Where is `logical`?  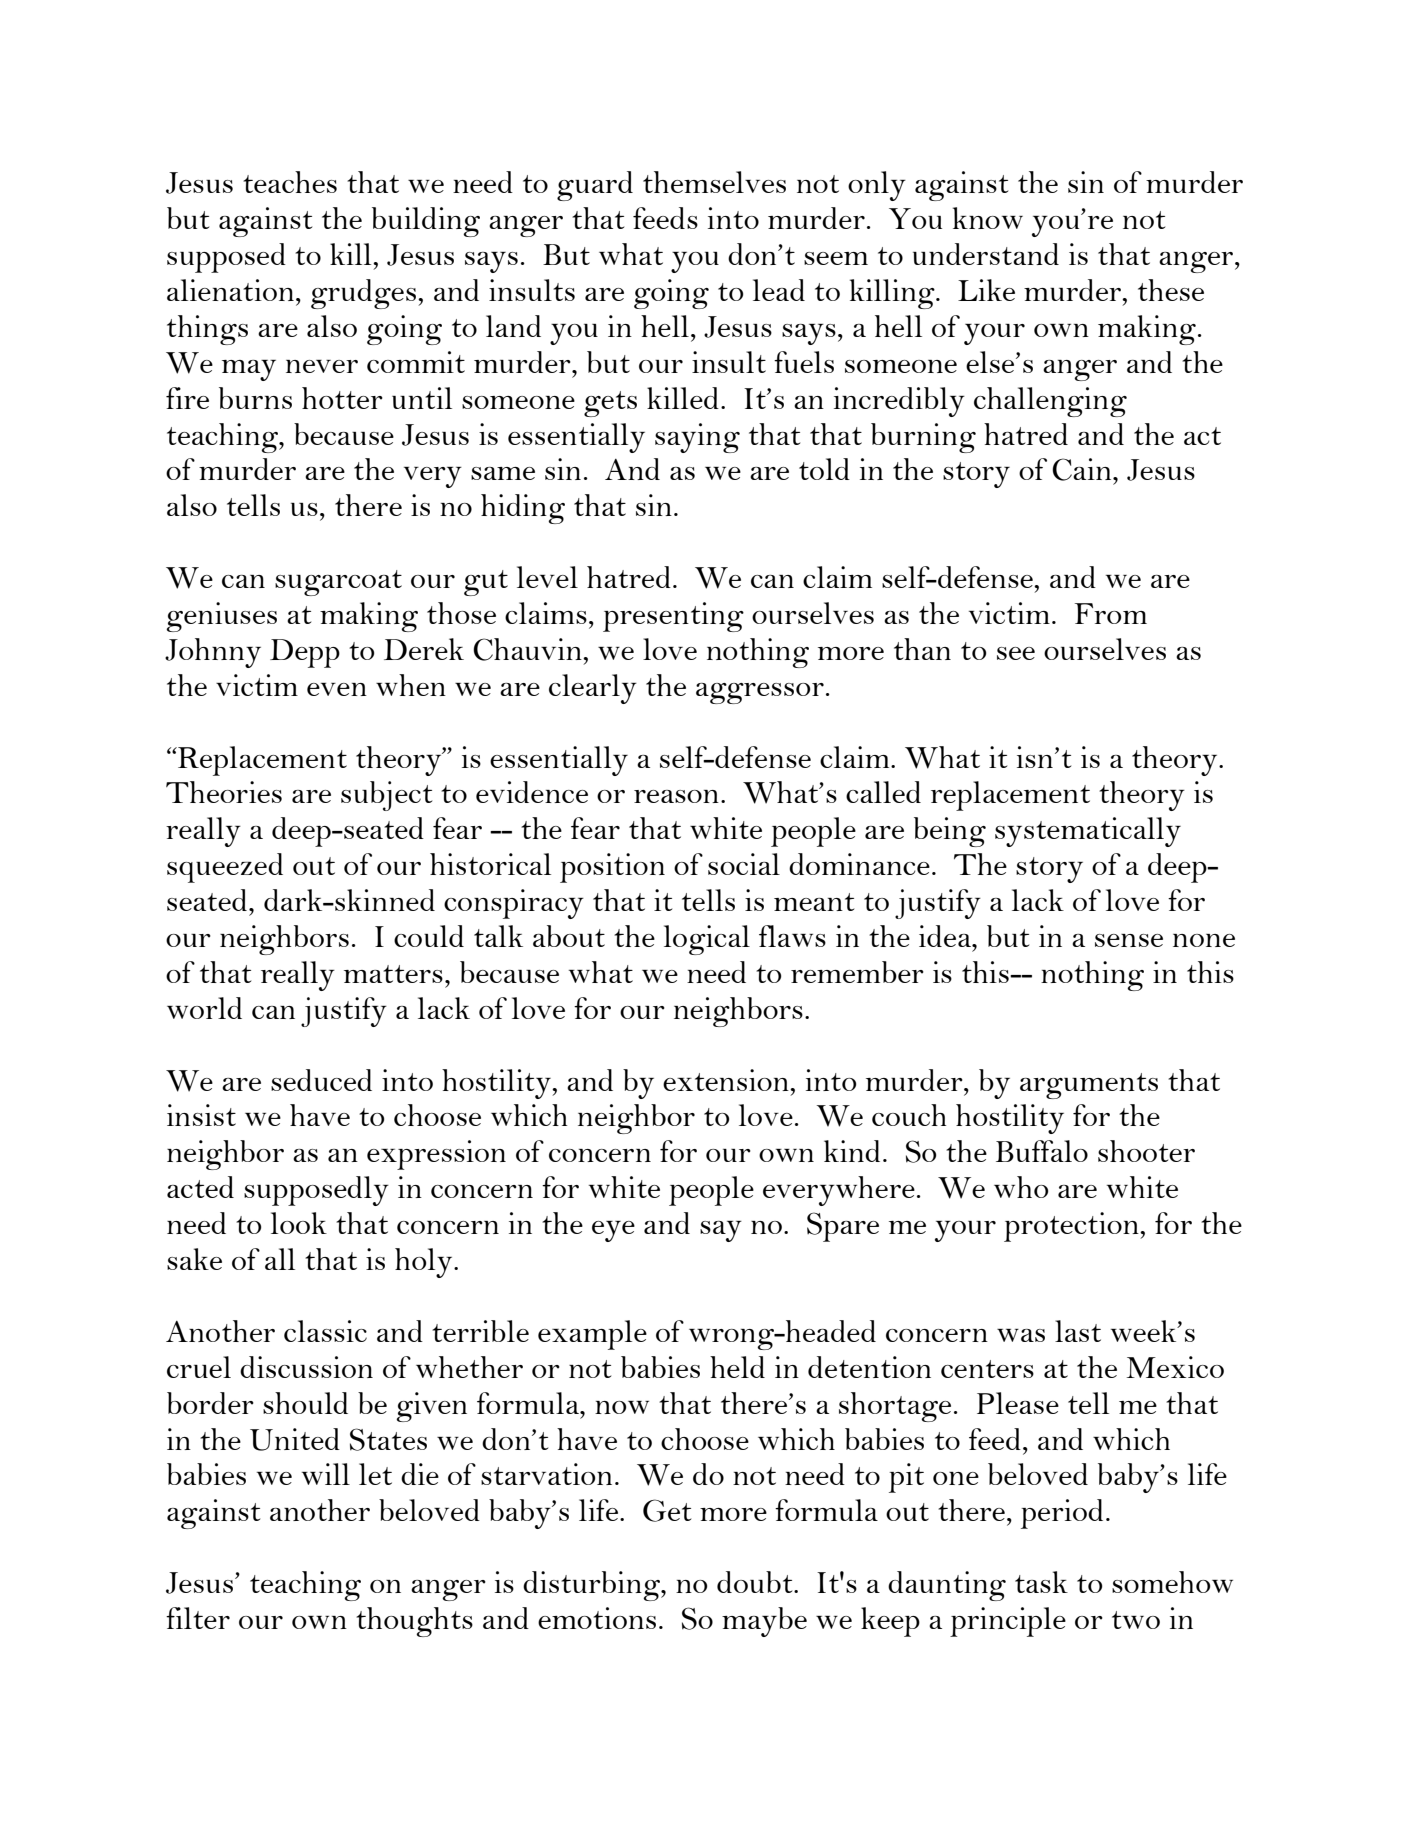 logical is located at coordinates (707, 940).
